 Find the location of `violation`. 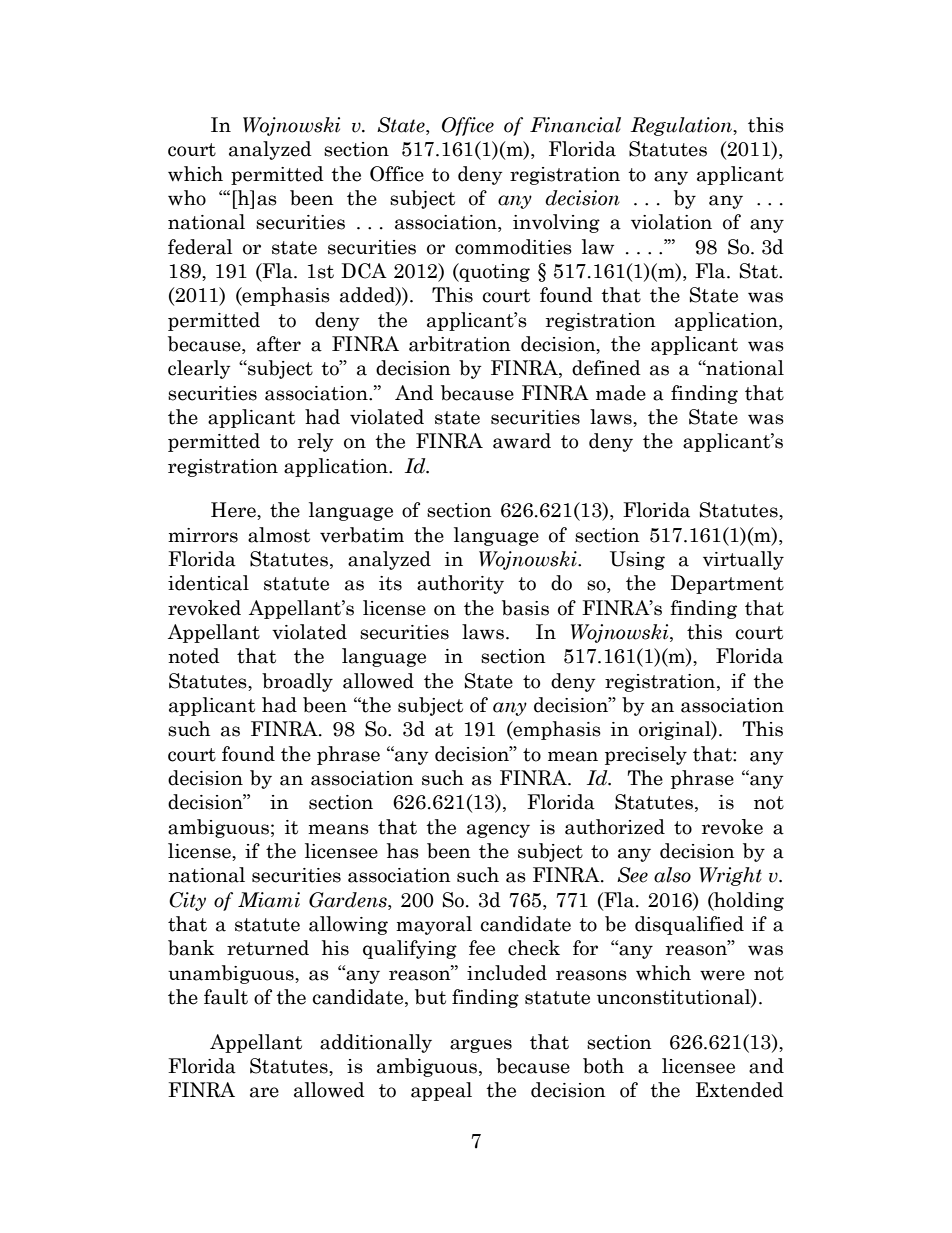

violation is located at coordinates (671, 222).
